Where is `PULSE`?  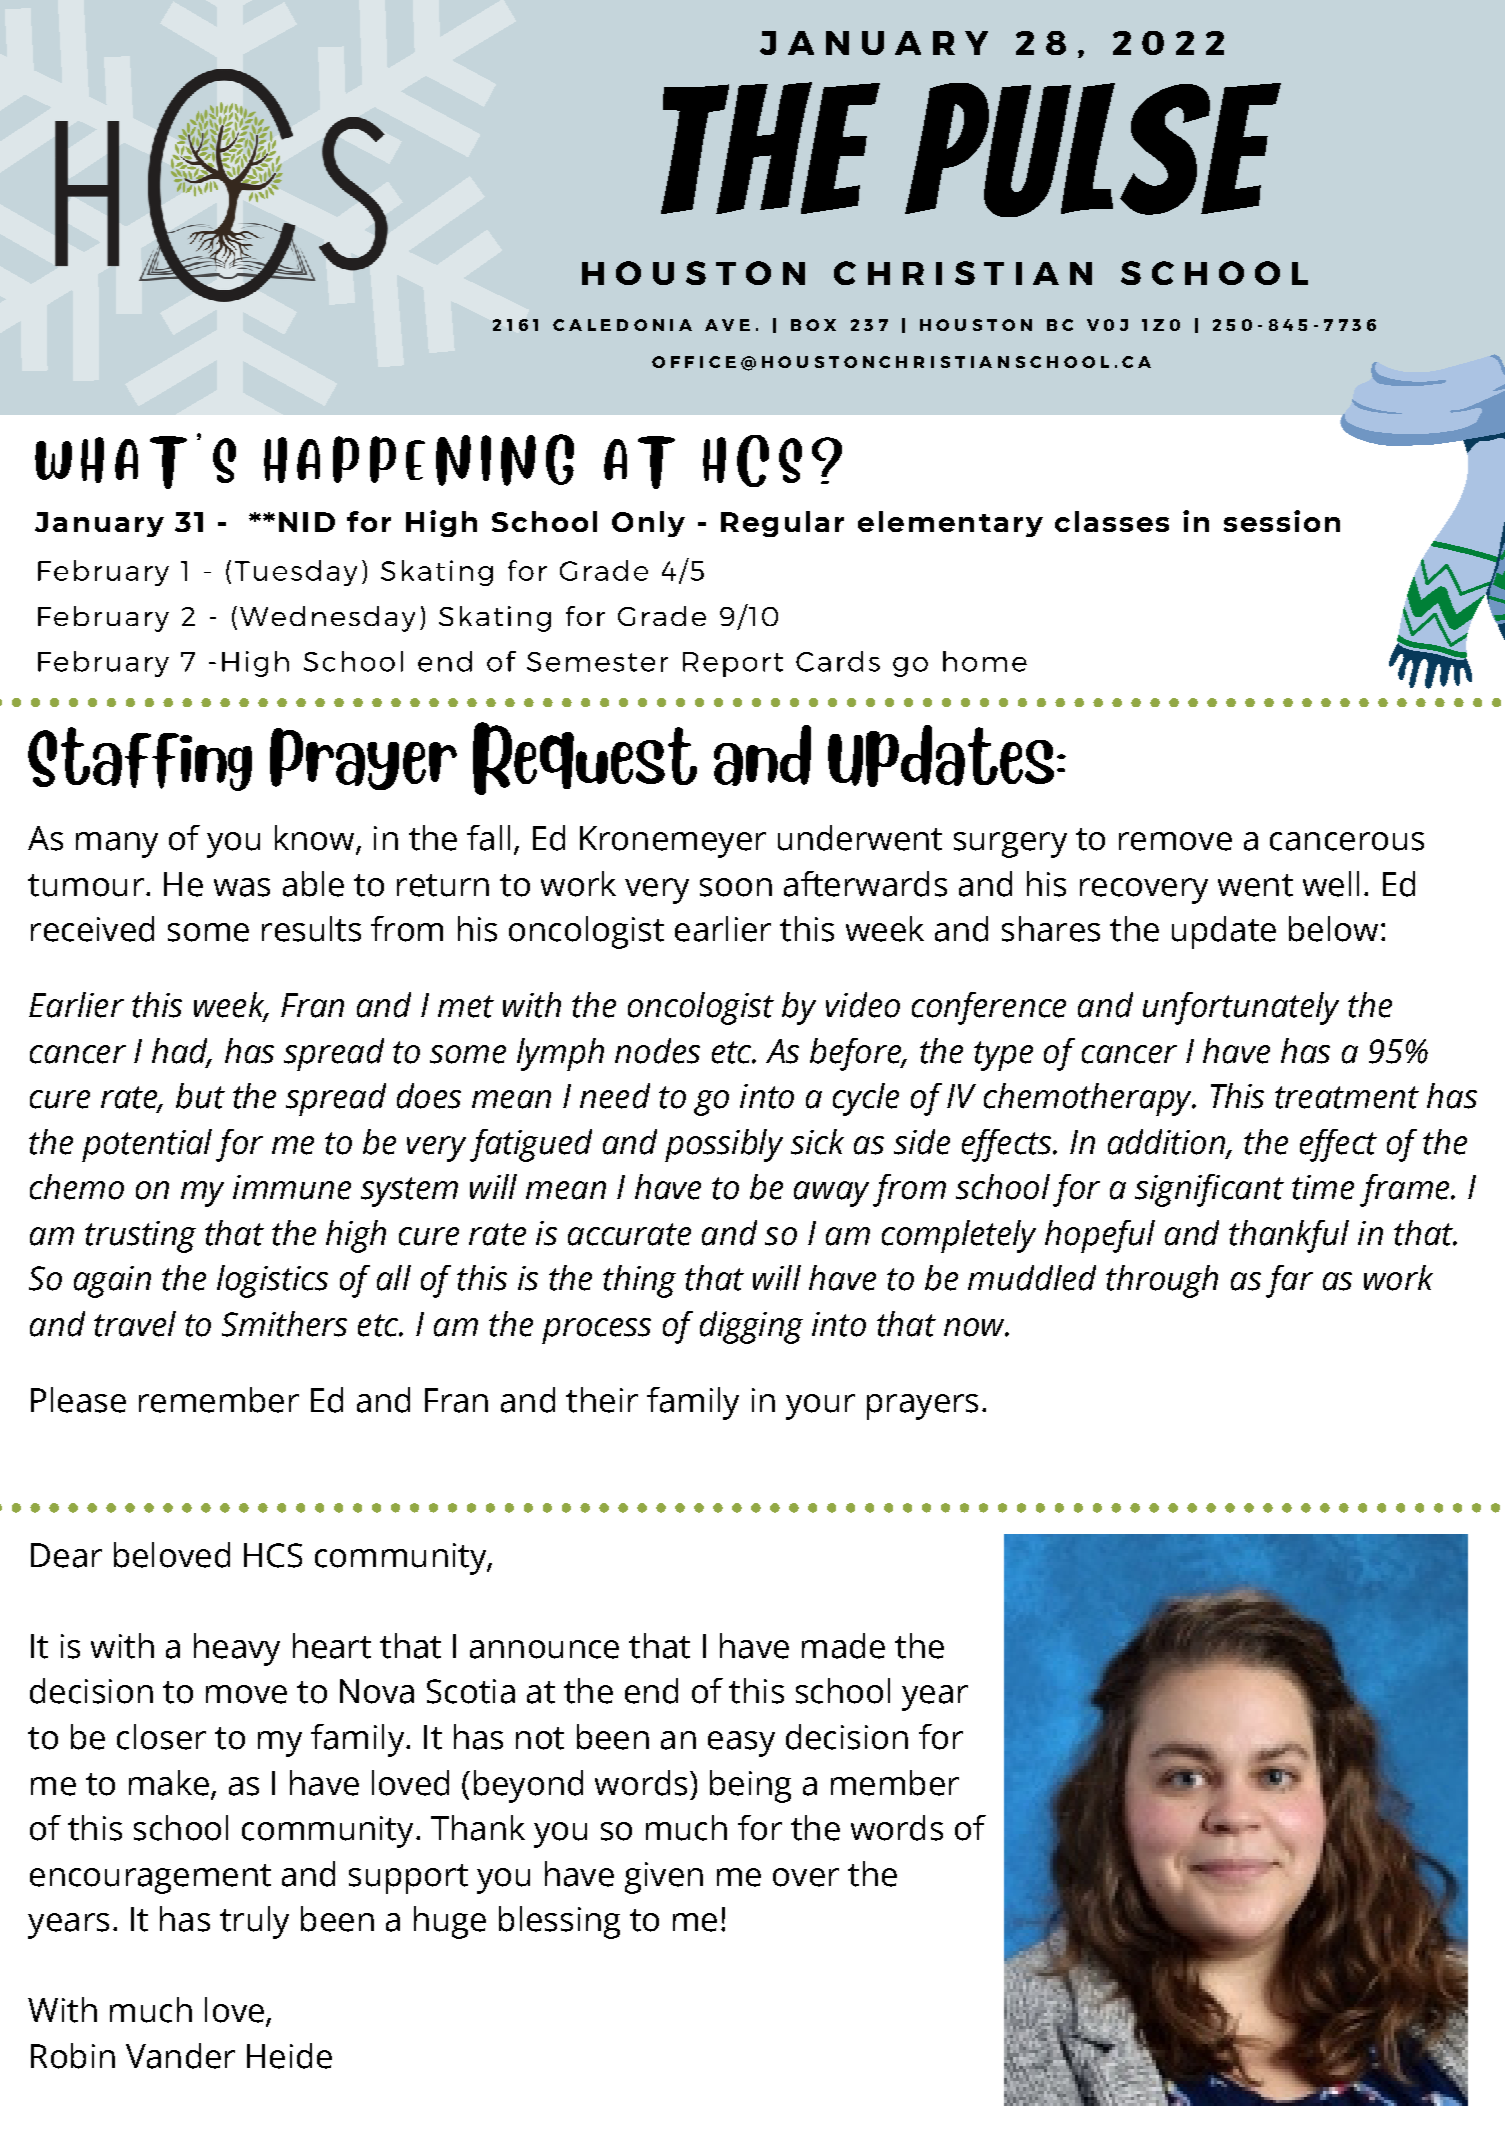
PULSE is located at coordinates (1093, 150).
